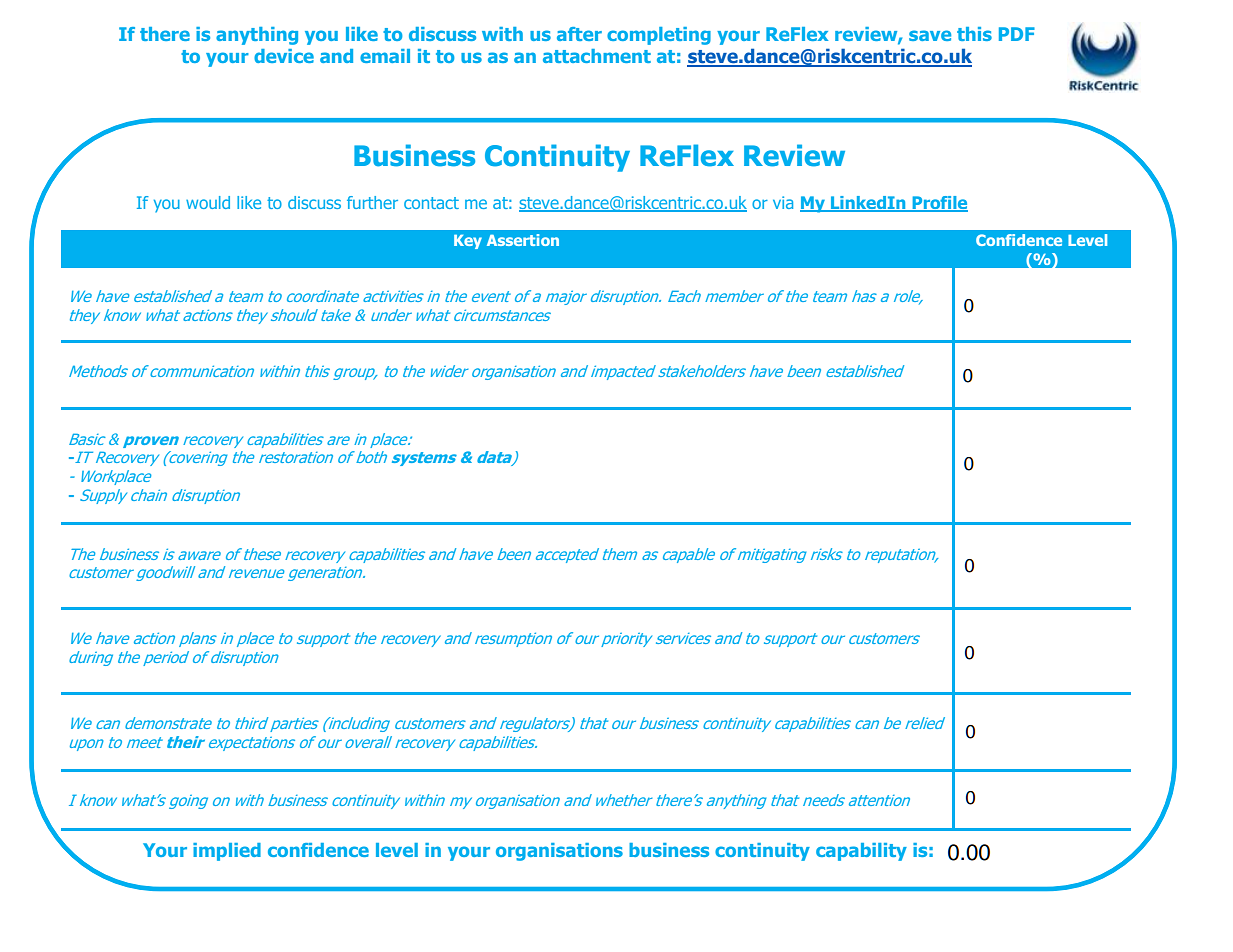  What do you see at coordinates (227, 852) in the screenshot?
I see `implied` at bounding box center [227, 852].
